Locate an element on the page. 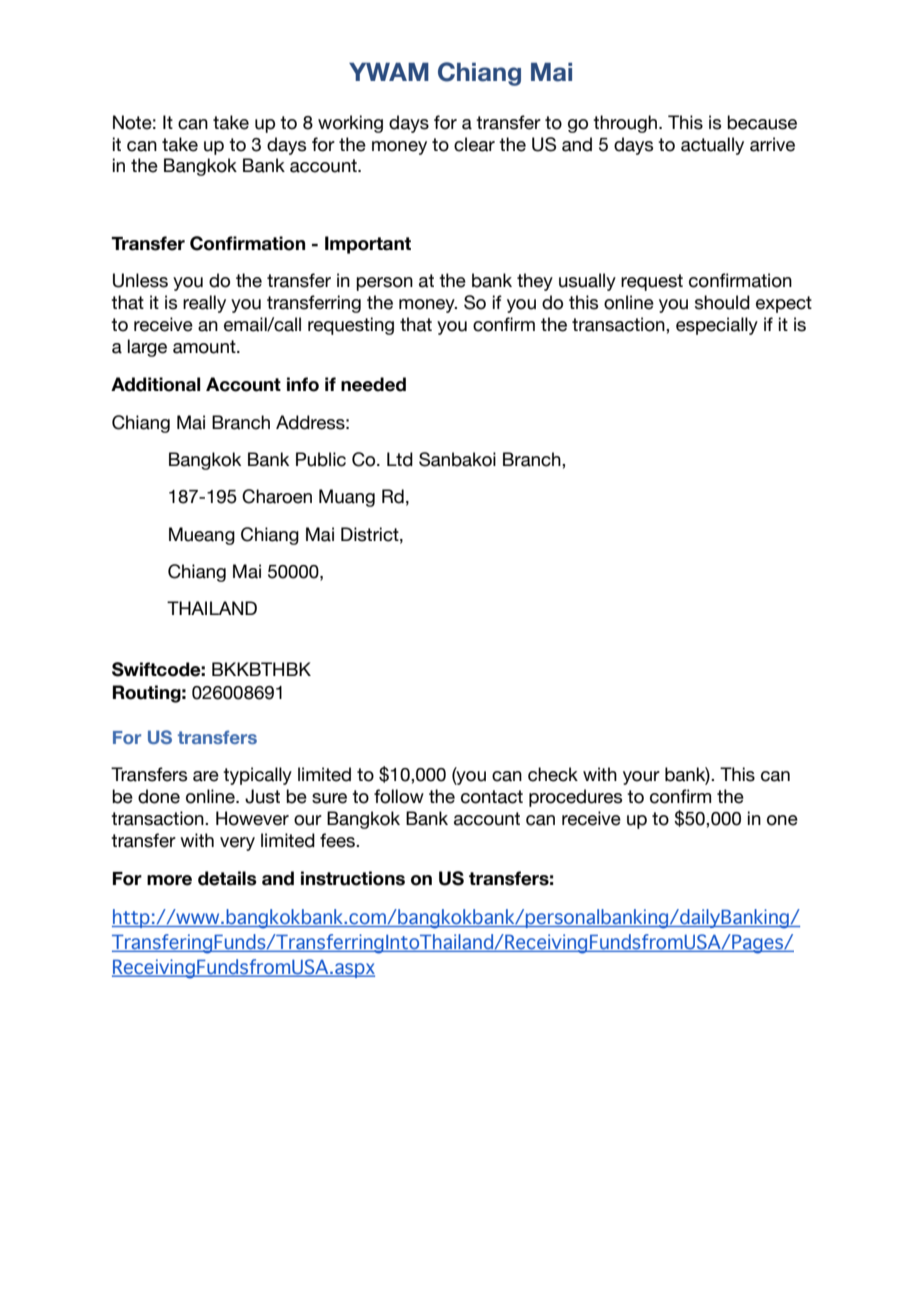  working is located at coordinates (350, 124).
